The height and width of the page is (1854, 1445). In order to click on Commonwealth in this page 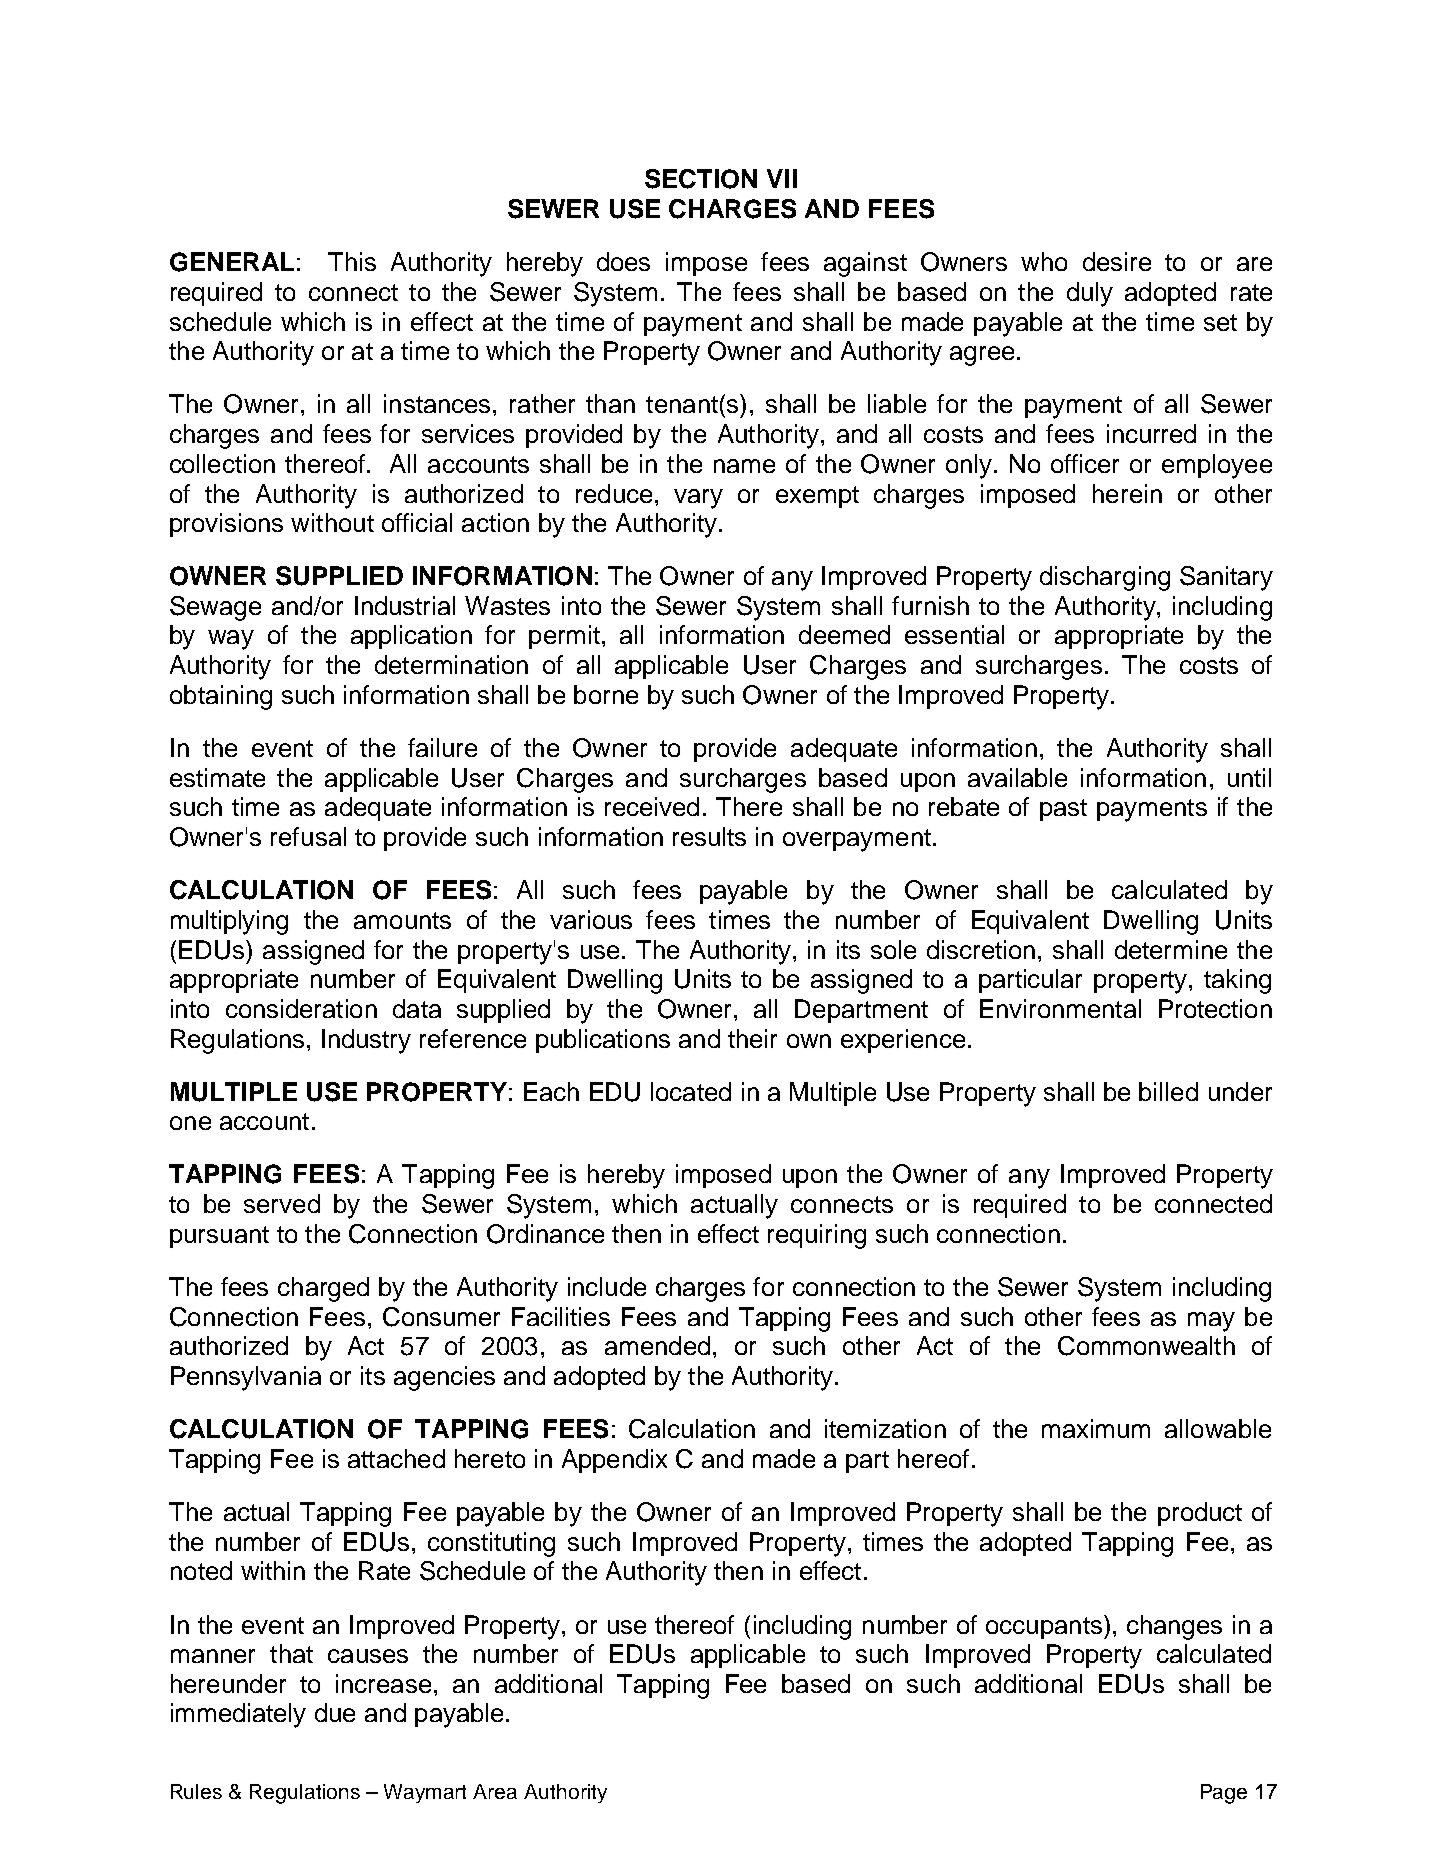, I will do `click(1146, 1346)`.
